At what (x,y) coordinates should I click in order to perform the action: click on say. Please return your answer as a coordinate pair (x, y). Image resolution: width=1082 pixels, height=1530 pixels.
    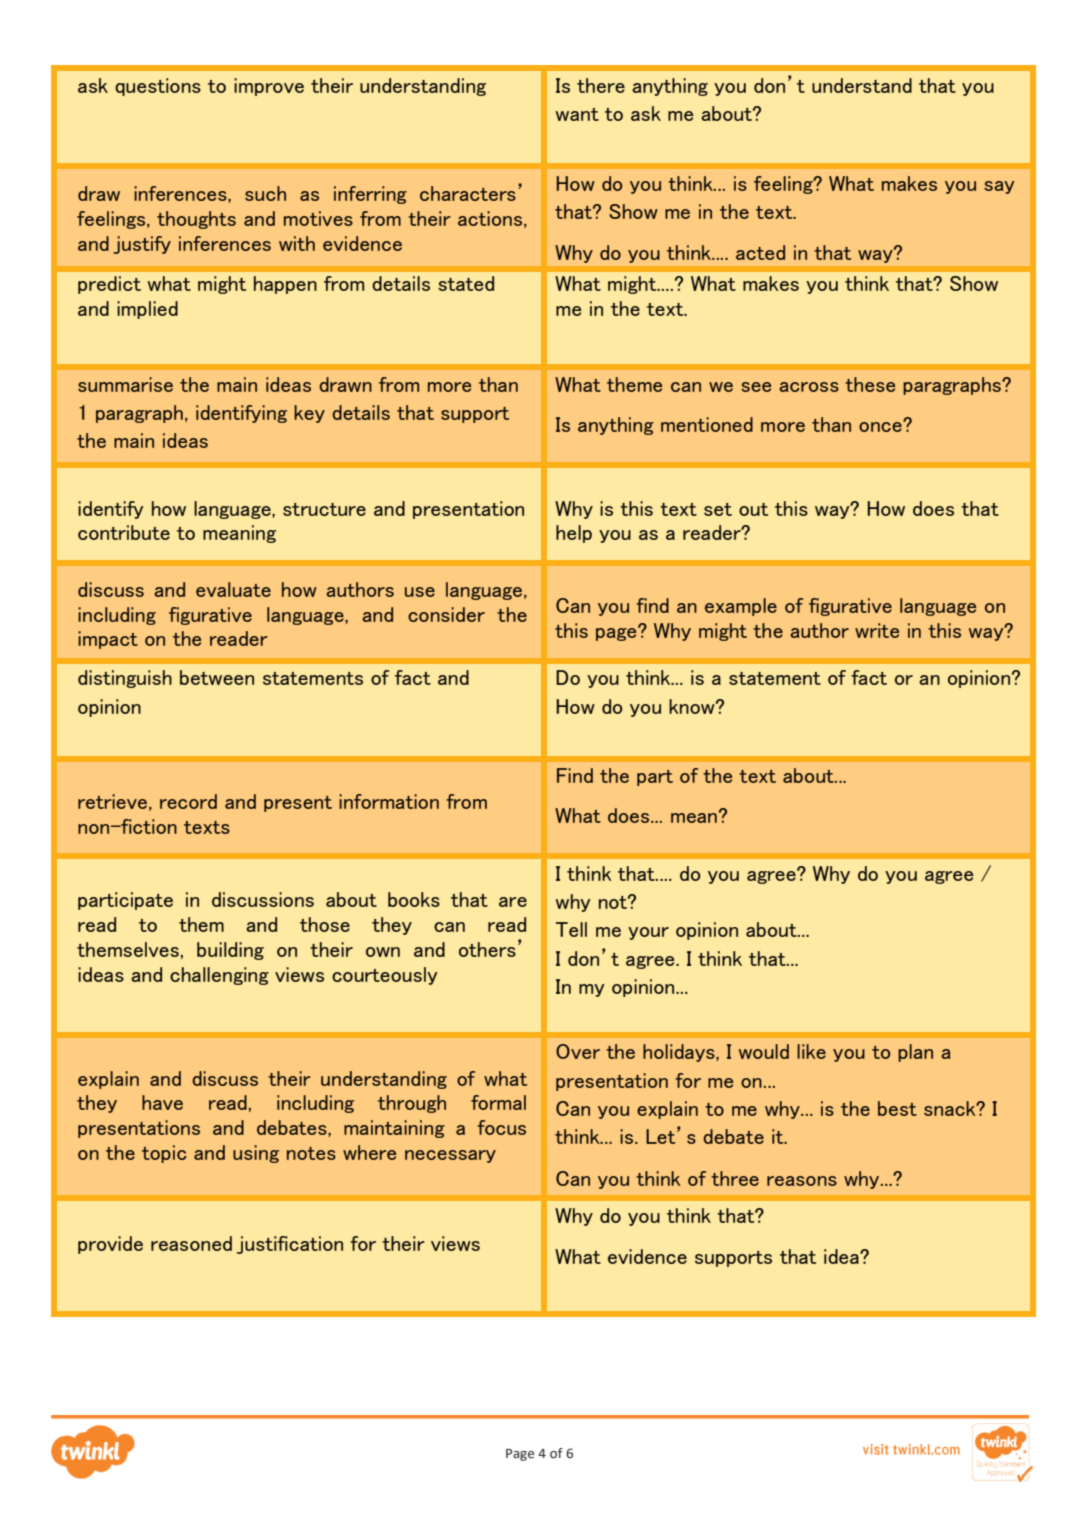
    Looking at the image, I should click on (999, 187).
